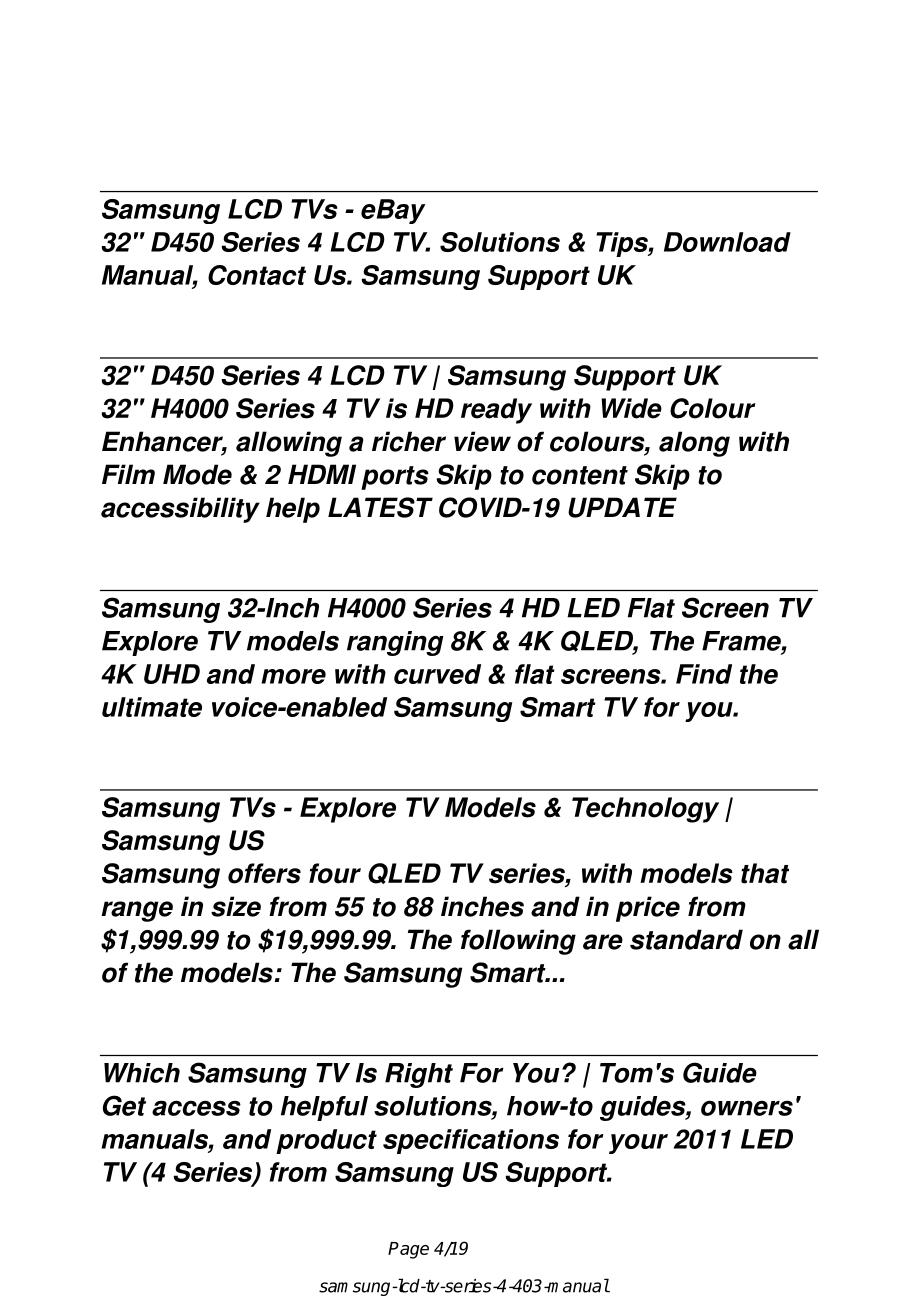 The width and height of the screenshot is (924, 1311). Describe the element at coordinates (236, 906) in the screenshot. I see `size` at that location.
